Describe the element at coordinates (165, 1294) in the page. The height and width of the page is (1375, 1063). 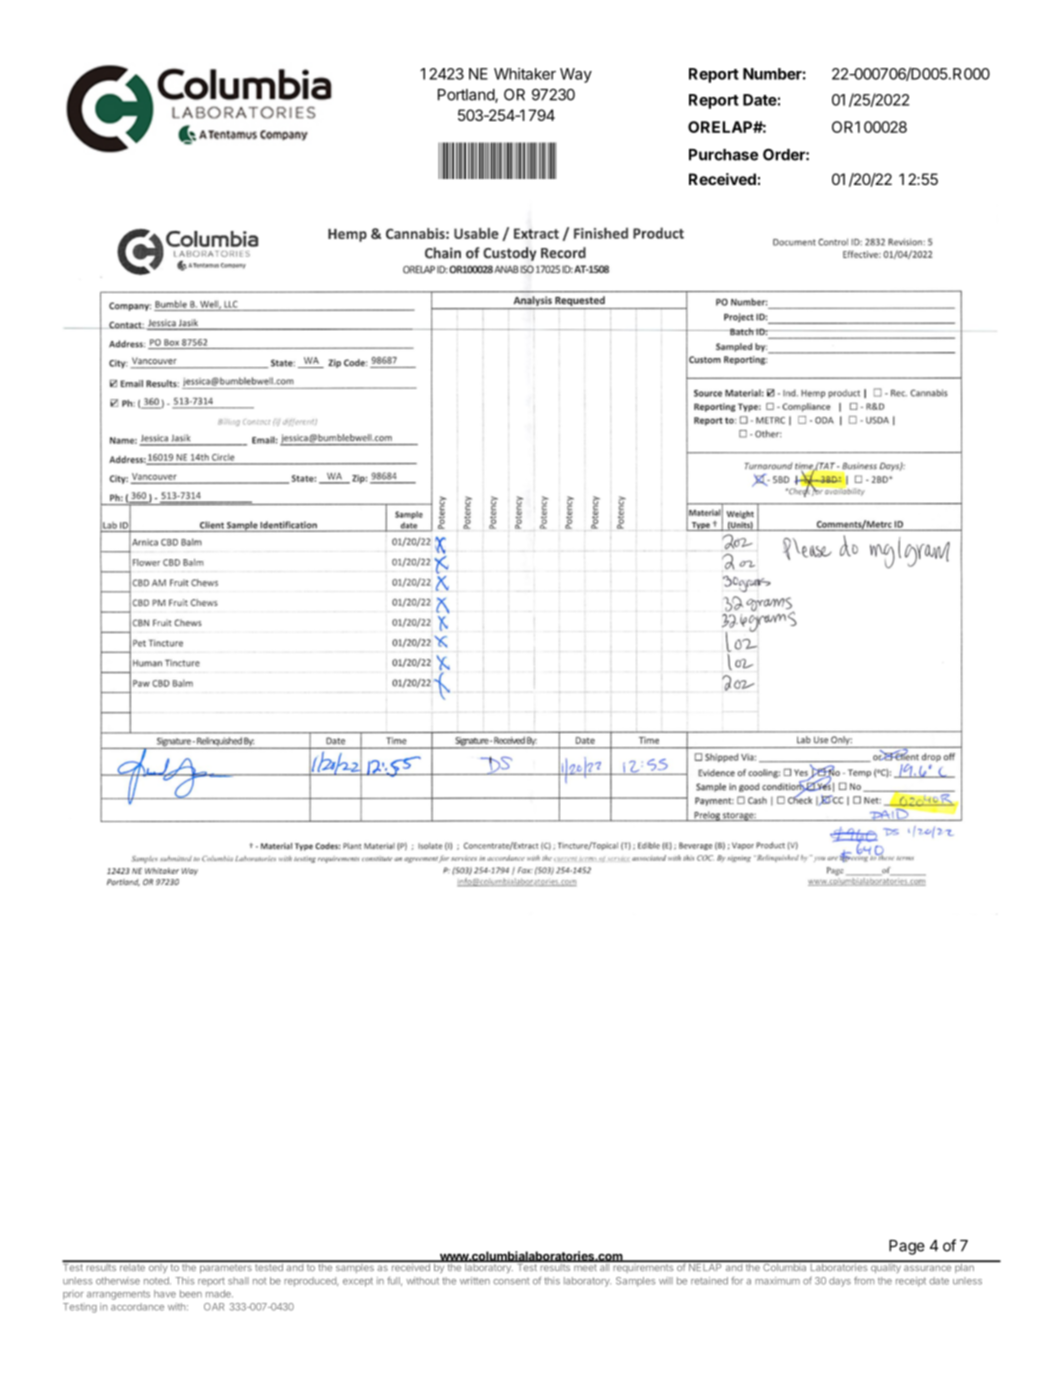
I see `have` at that location.
